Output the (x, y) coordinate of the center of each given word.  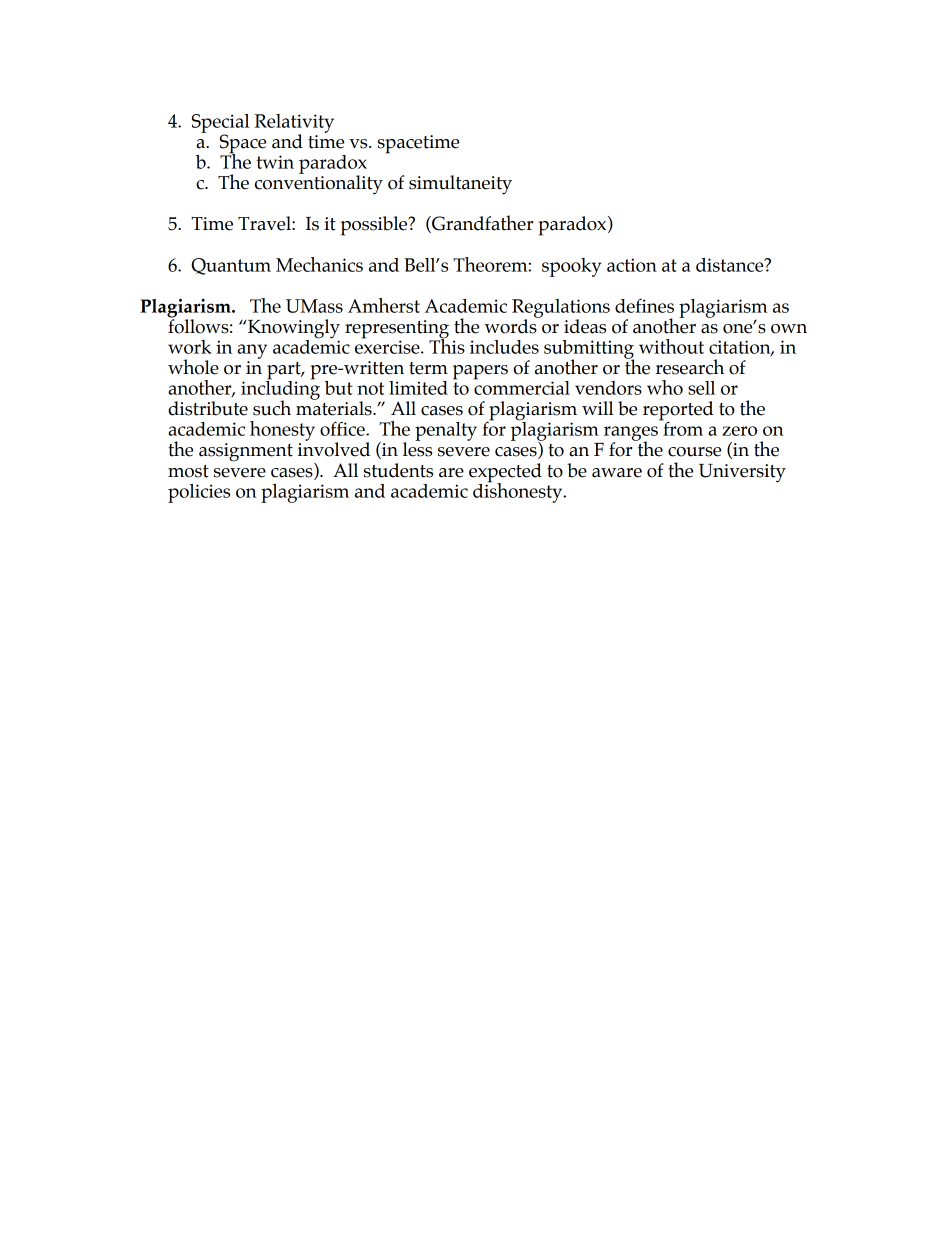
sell (701, 388)
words (512, 325)
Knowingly (293, 330)
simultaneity (460, 185)
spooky (571, 267)
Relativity (294, 124)
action (632, 265)
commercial (521, 386)
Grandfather (481, 224)
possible (375, 226)
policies (199, 493)
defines (644, 306)
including (280, 390)
